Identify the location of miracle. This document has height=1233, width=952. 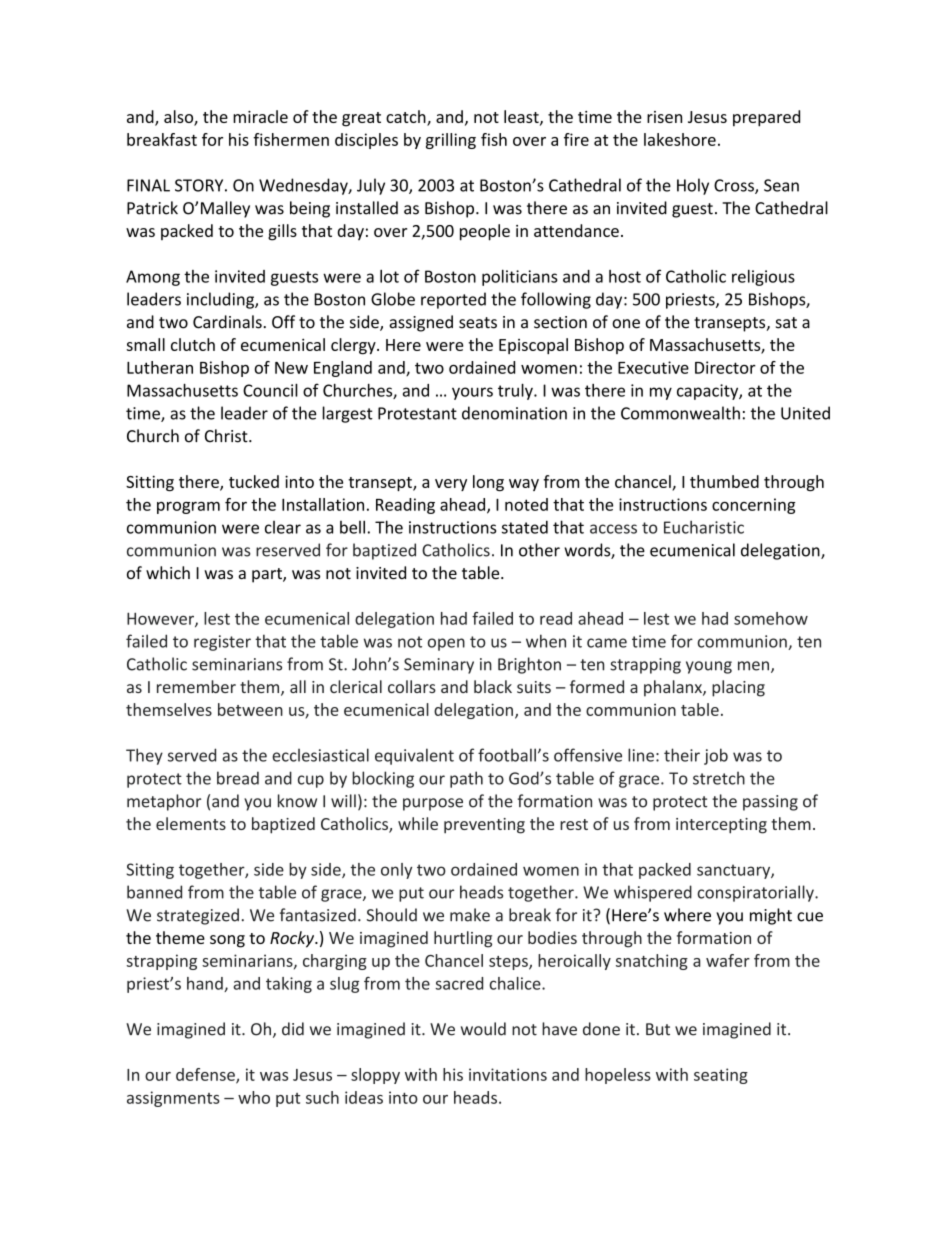
(260, 116).
